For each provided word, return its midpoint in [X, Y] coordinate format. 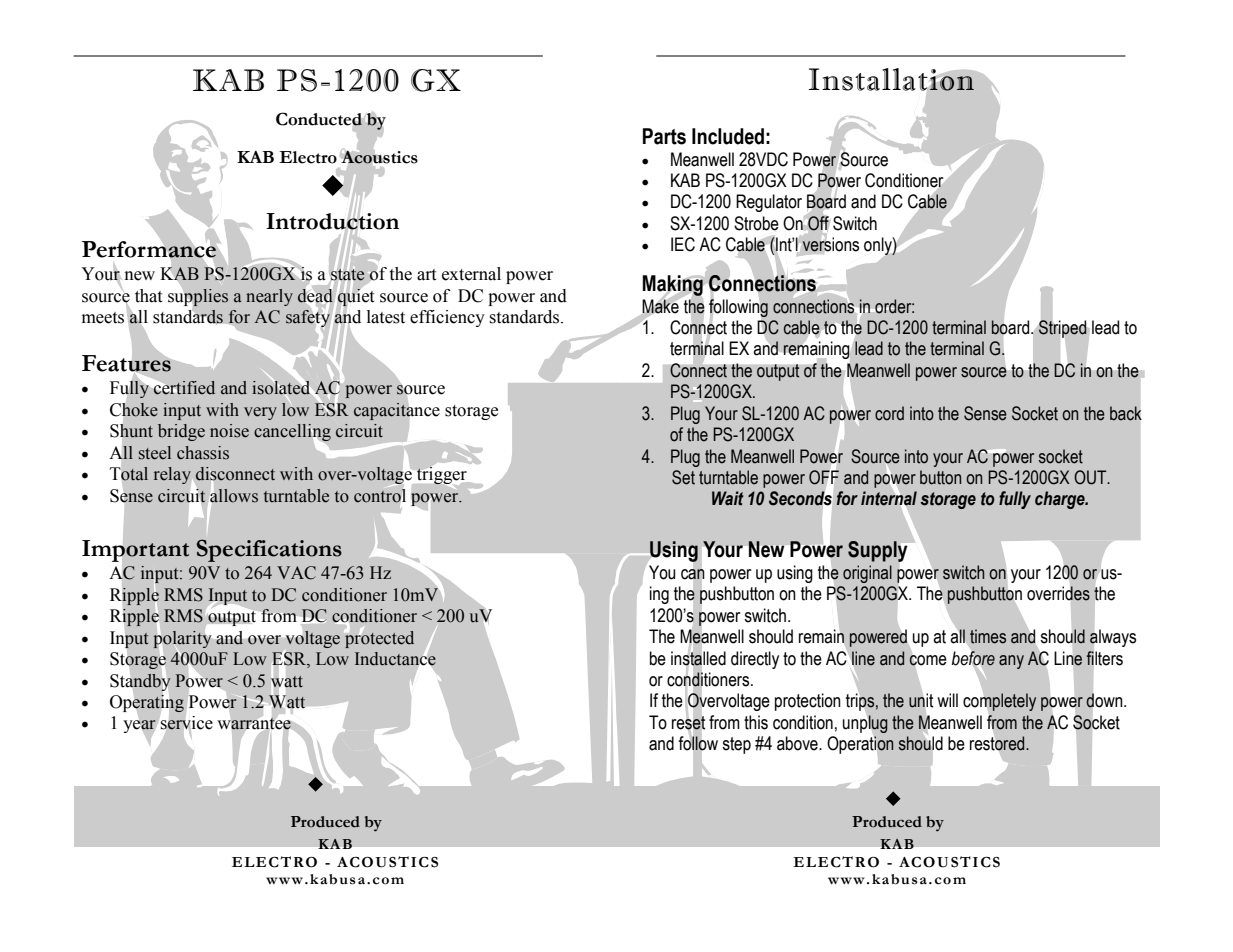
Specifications [269, 550]
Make [661, 306]
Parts [664, 136]
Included [728, 136]
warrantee [254, 723]
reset [689, 722]
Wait [728, 498]
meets [103, 318]
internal [889, 499]
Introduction [332, 221]
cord [889, 413]
